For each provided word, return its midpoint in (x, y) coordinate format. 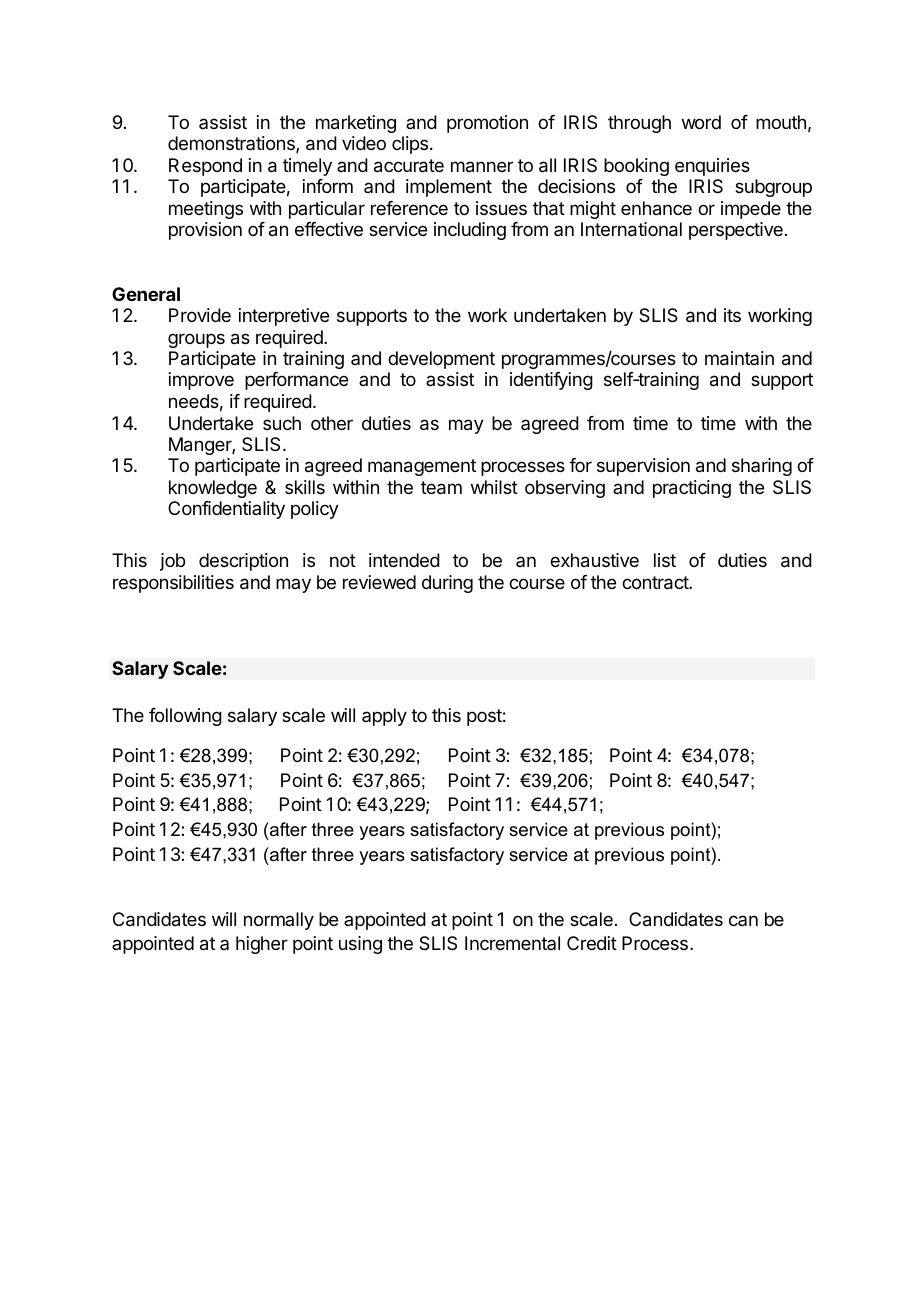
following (185, 717)
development (441, 360)
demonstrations (232, 144)
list (665, 560)
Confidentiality (226, 510)
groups (196, 340)
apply (384, 717)
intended (404, 560)
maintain (739, 358)
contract (656, 583)
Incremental (512, 943)
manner (482, 167)
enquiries (712, 167)
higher (262, 945)
